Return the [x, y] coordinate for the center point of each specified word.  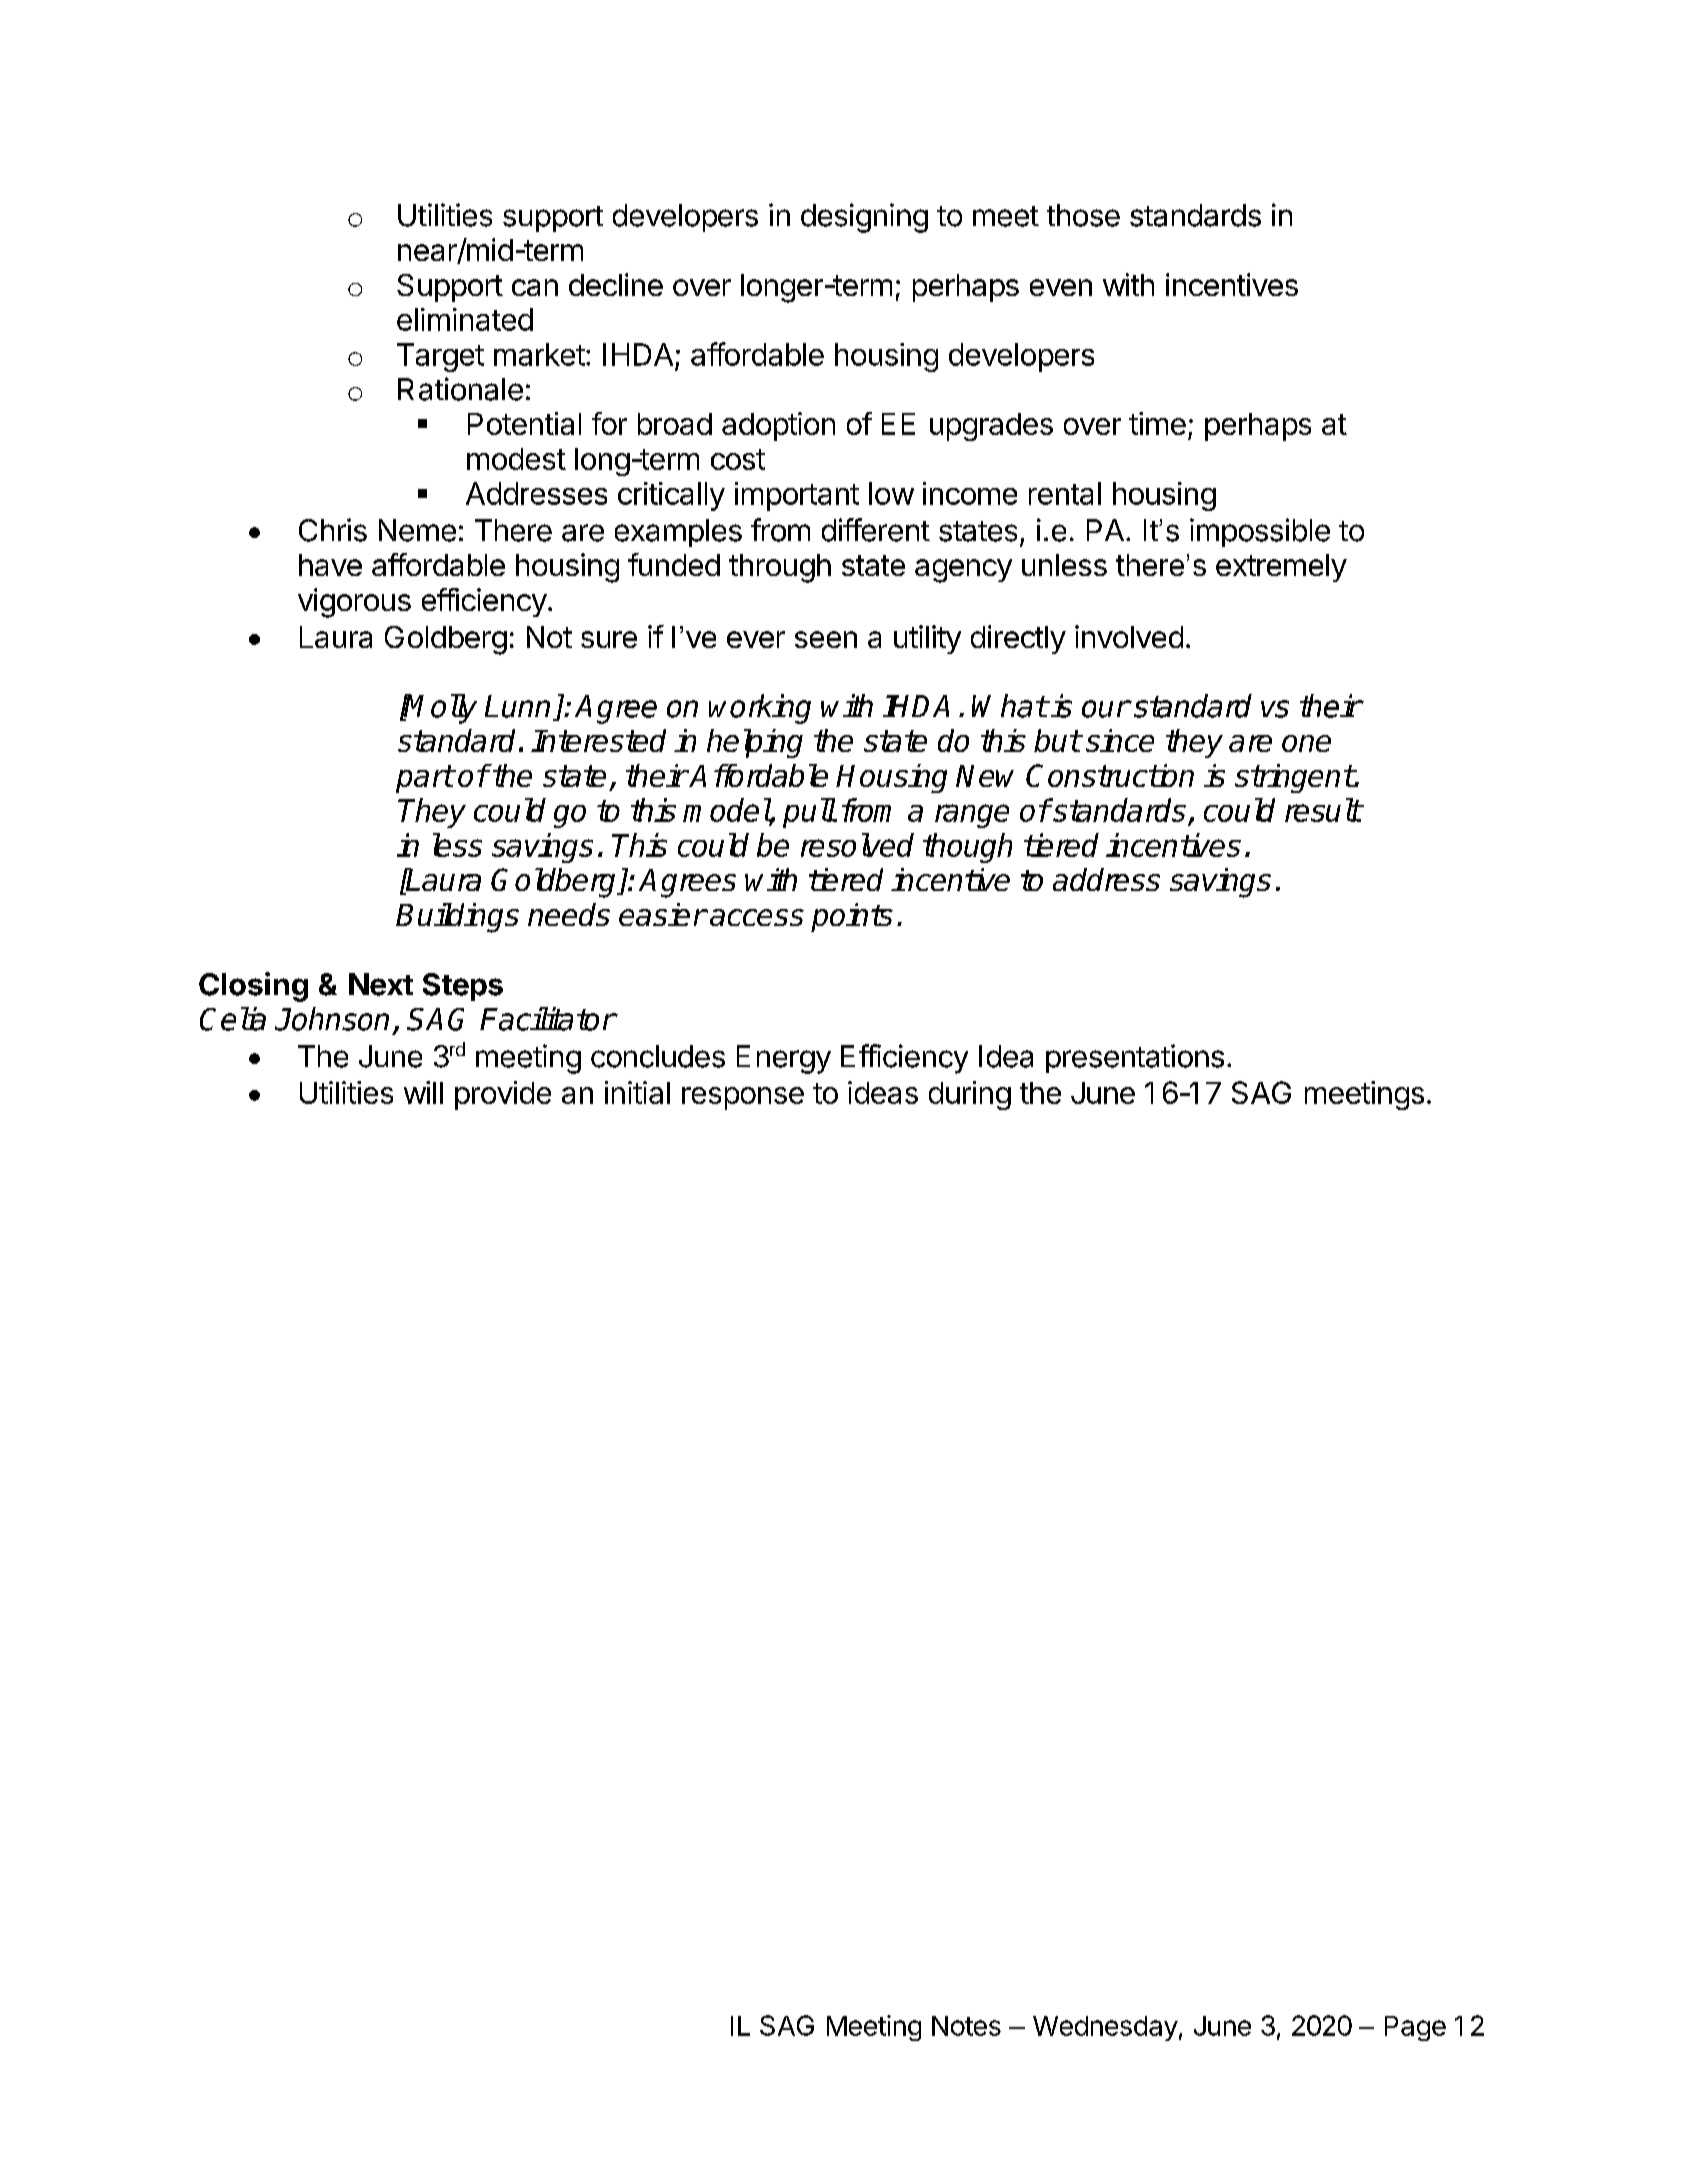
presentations [1135, 1058]
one [1306, 743]
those [1083, 215]
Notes [966, 2026]
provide [503, 1095]
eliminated [465, 319]
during [970, 1095]
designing [864, 218]
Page [1415, 2028]
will [423, 1092]
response [743, 1098]
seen [826, 639]
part [424, 779]
